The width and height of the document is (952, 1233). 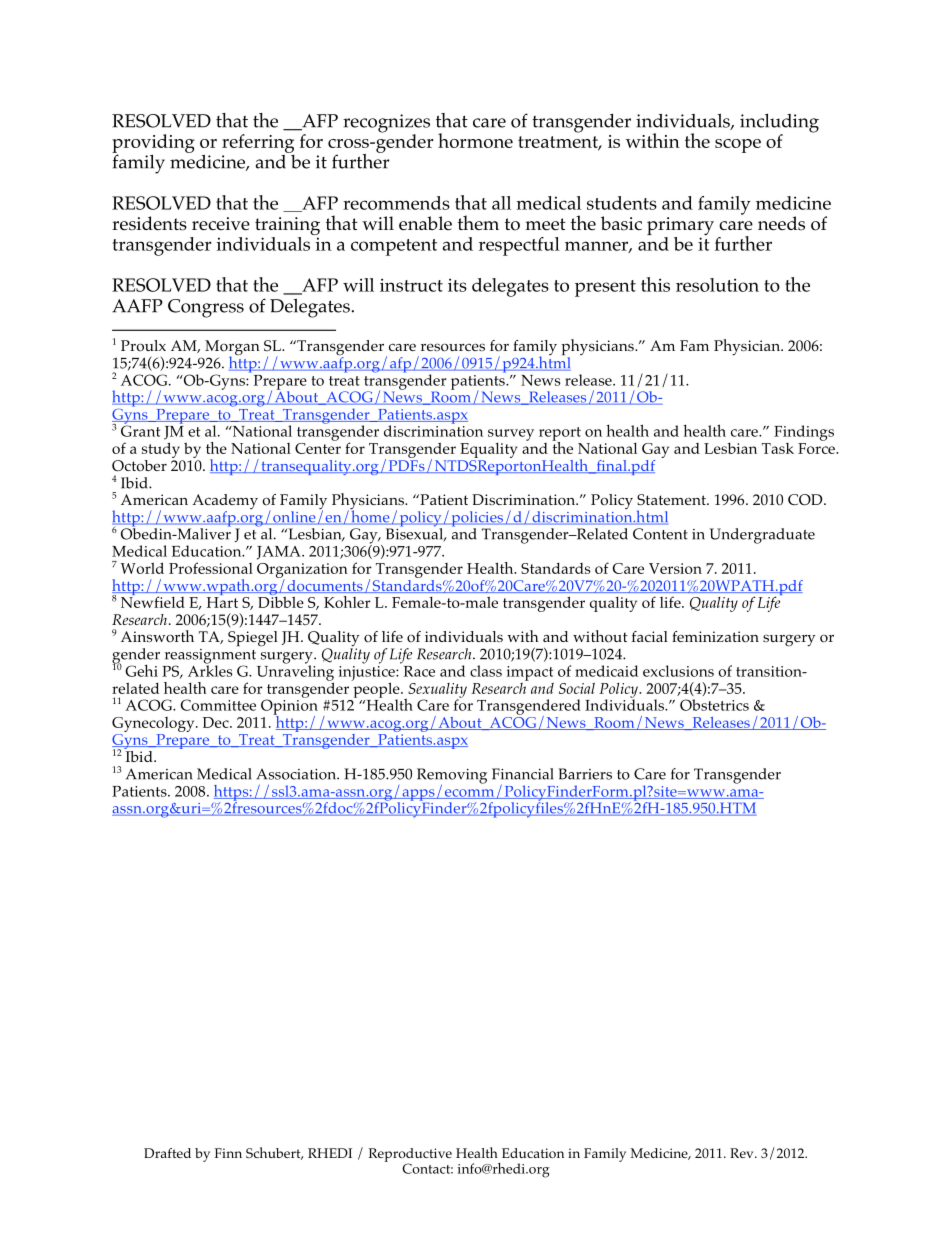 I want to click on feminization, so click(x=715, y=637).
